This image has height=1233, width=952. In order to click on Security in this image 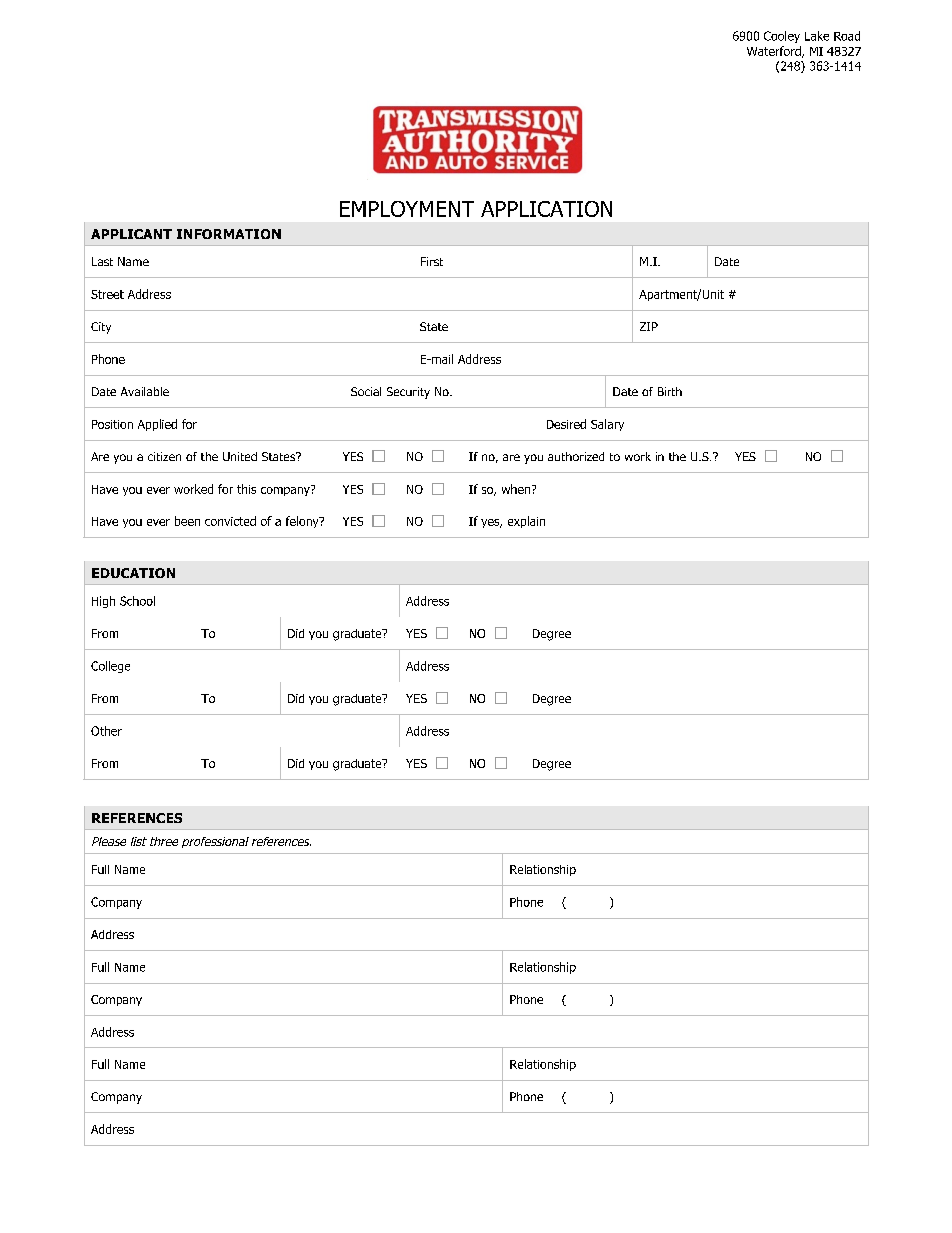, I will do `click(408, 393)`.
